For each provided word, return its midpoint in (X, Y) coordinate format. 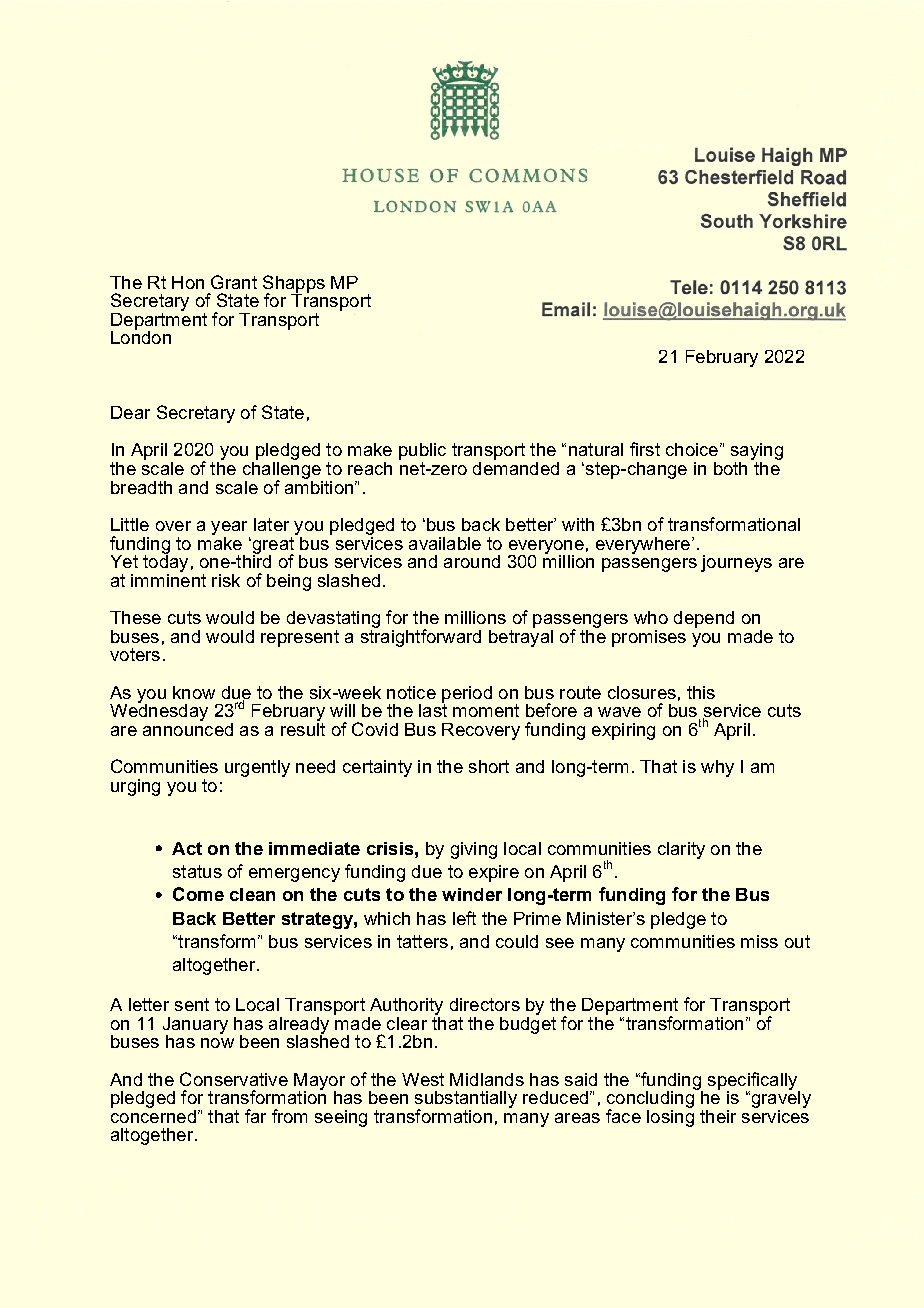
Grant (234, 282)
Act (187, 848)
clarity (681, 850)
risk (226, 580)
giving (474, 850)
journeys (736, 563)
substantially (466, 1101)
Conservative (234, 1079)
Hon (188, 282)
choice (692, 449)
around (472, 561)
